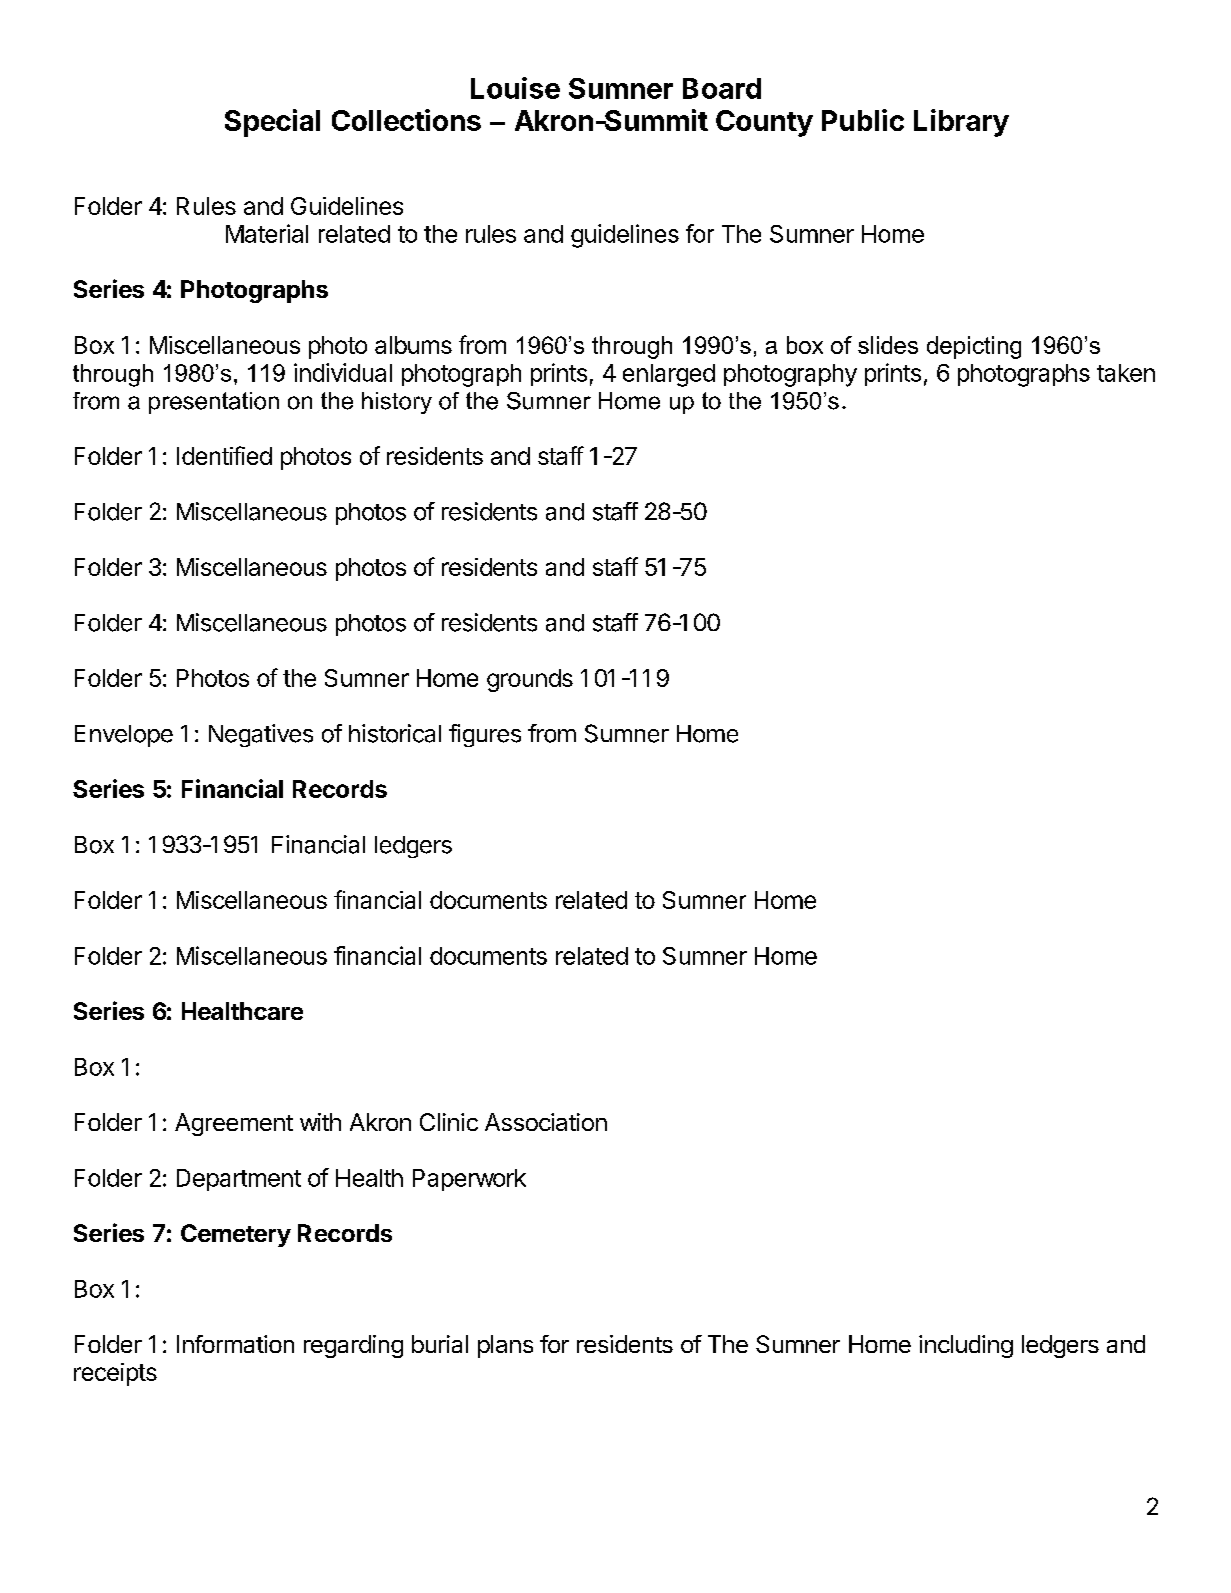 The width and height of the screenshot is (1231, 1593). What do you see at coordinates (722, 88) in the screenshot?
I see `Board` at bounding box center [722, 88].
